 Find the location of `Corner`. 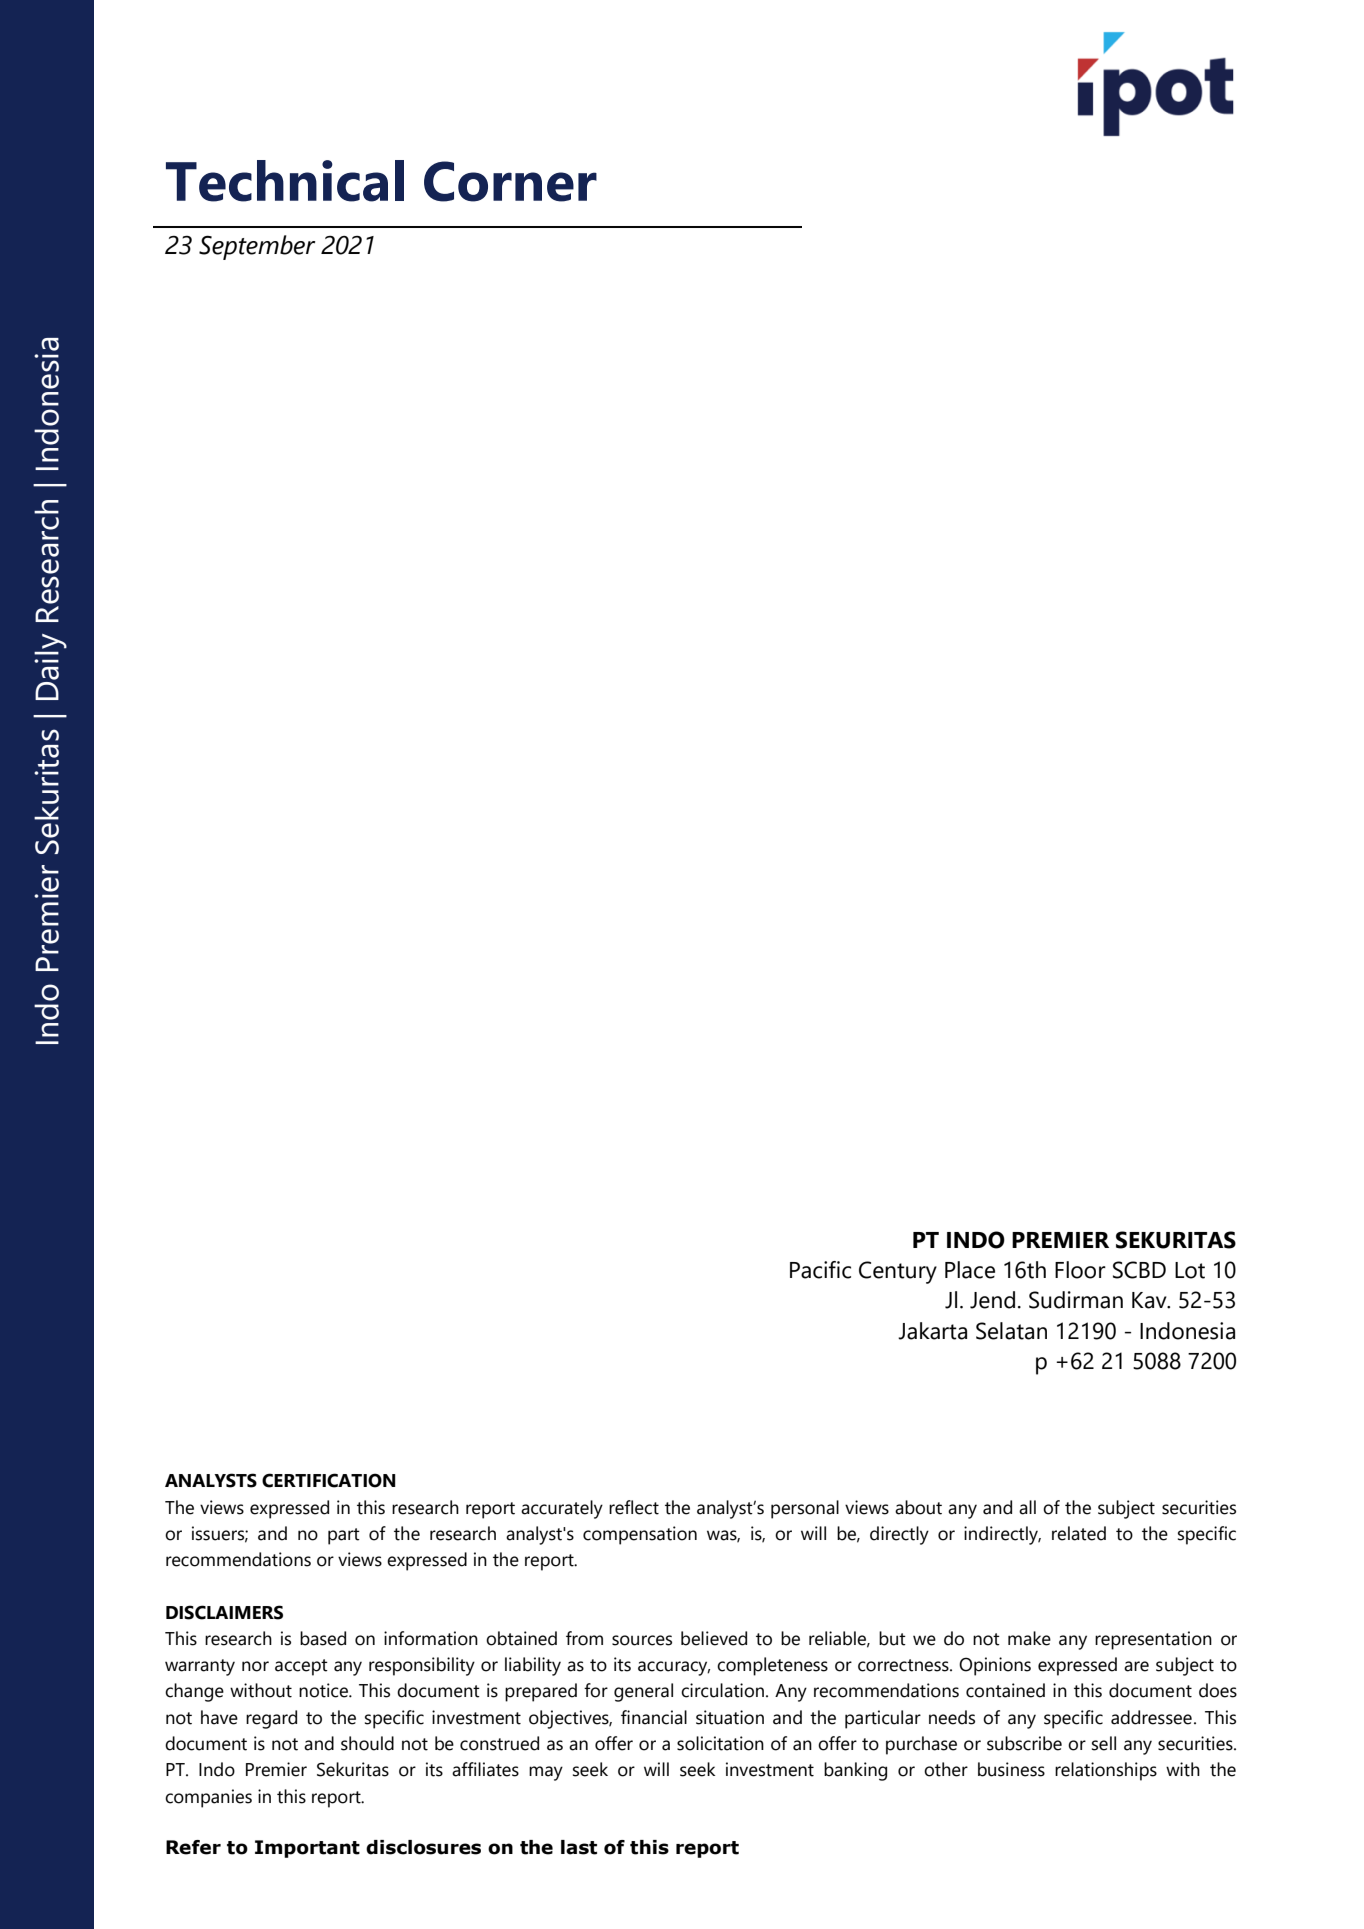

Corner is located at coordinates (510, 181).
